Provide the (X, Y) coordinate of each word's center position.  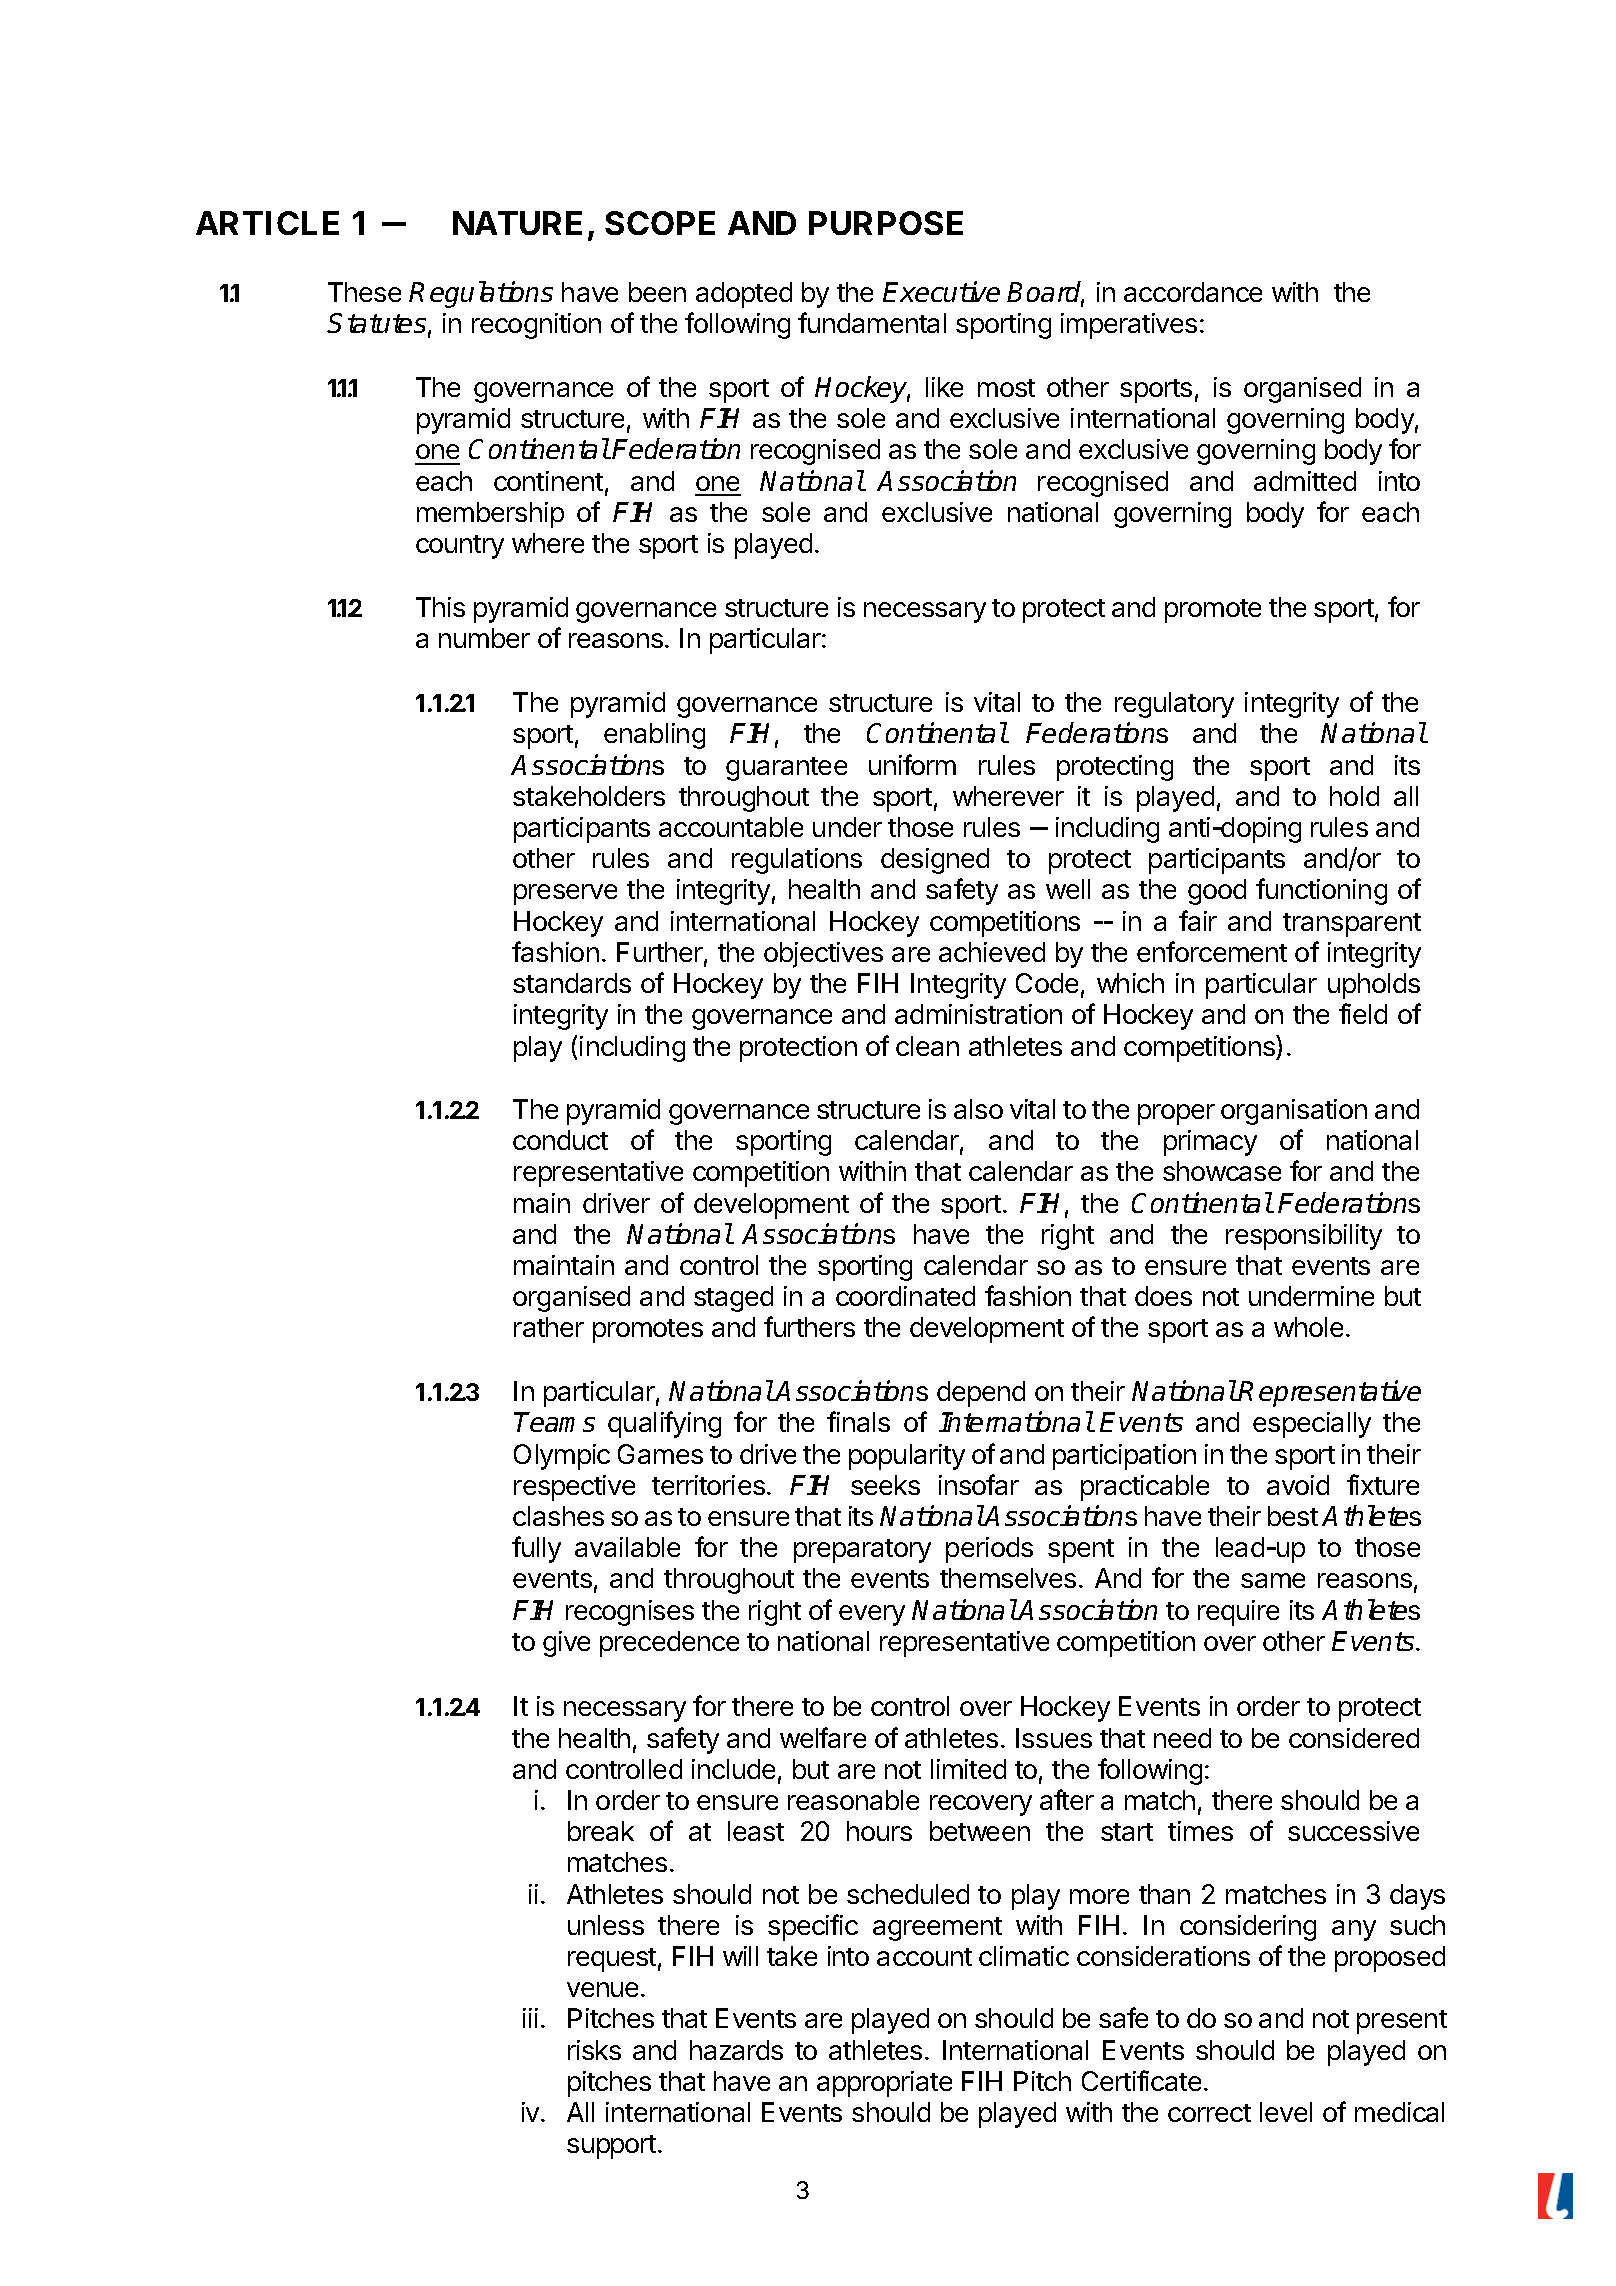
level (1286, 2112)
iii (530, 2018)
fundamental (872, 322)
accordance (1193, 292)
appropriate (884, 2084)
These (364, 292)
